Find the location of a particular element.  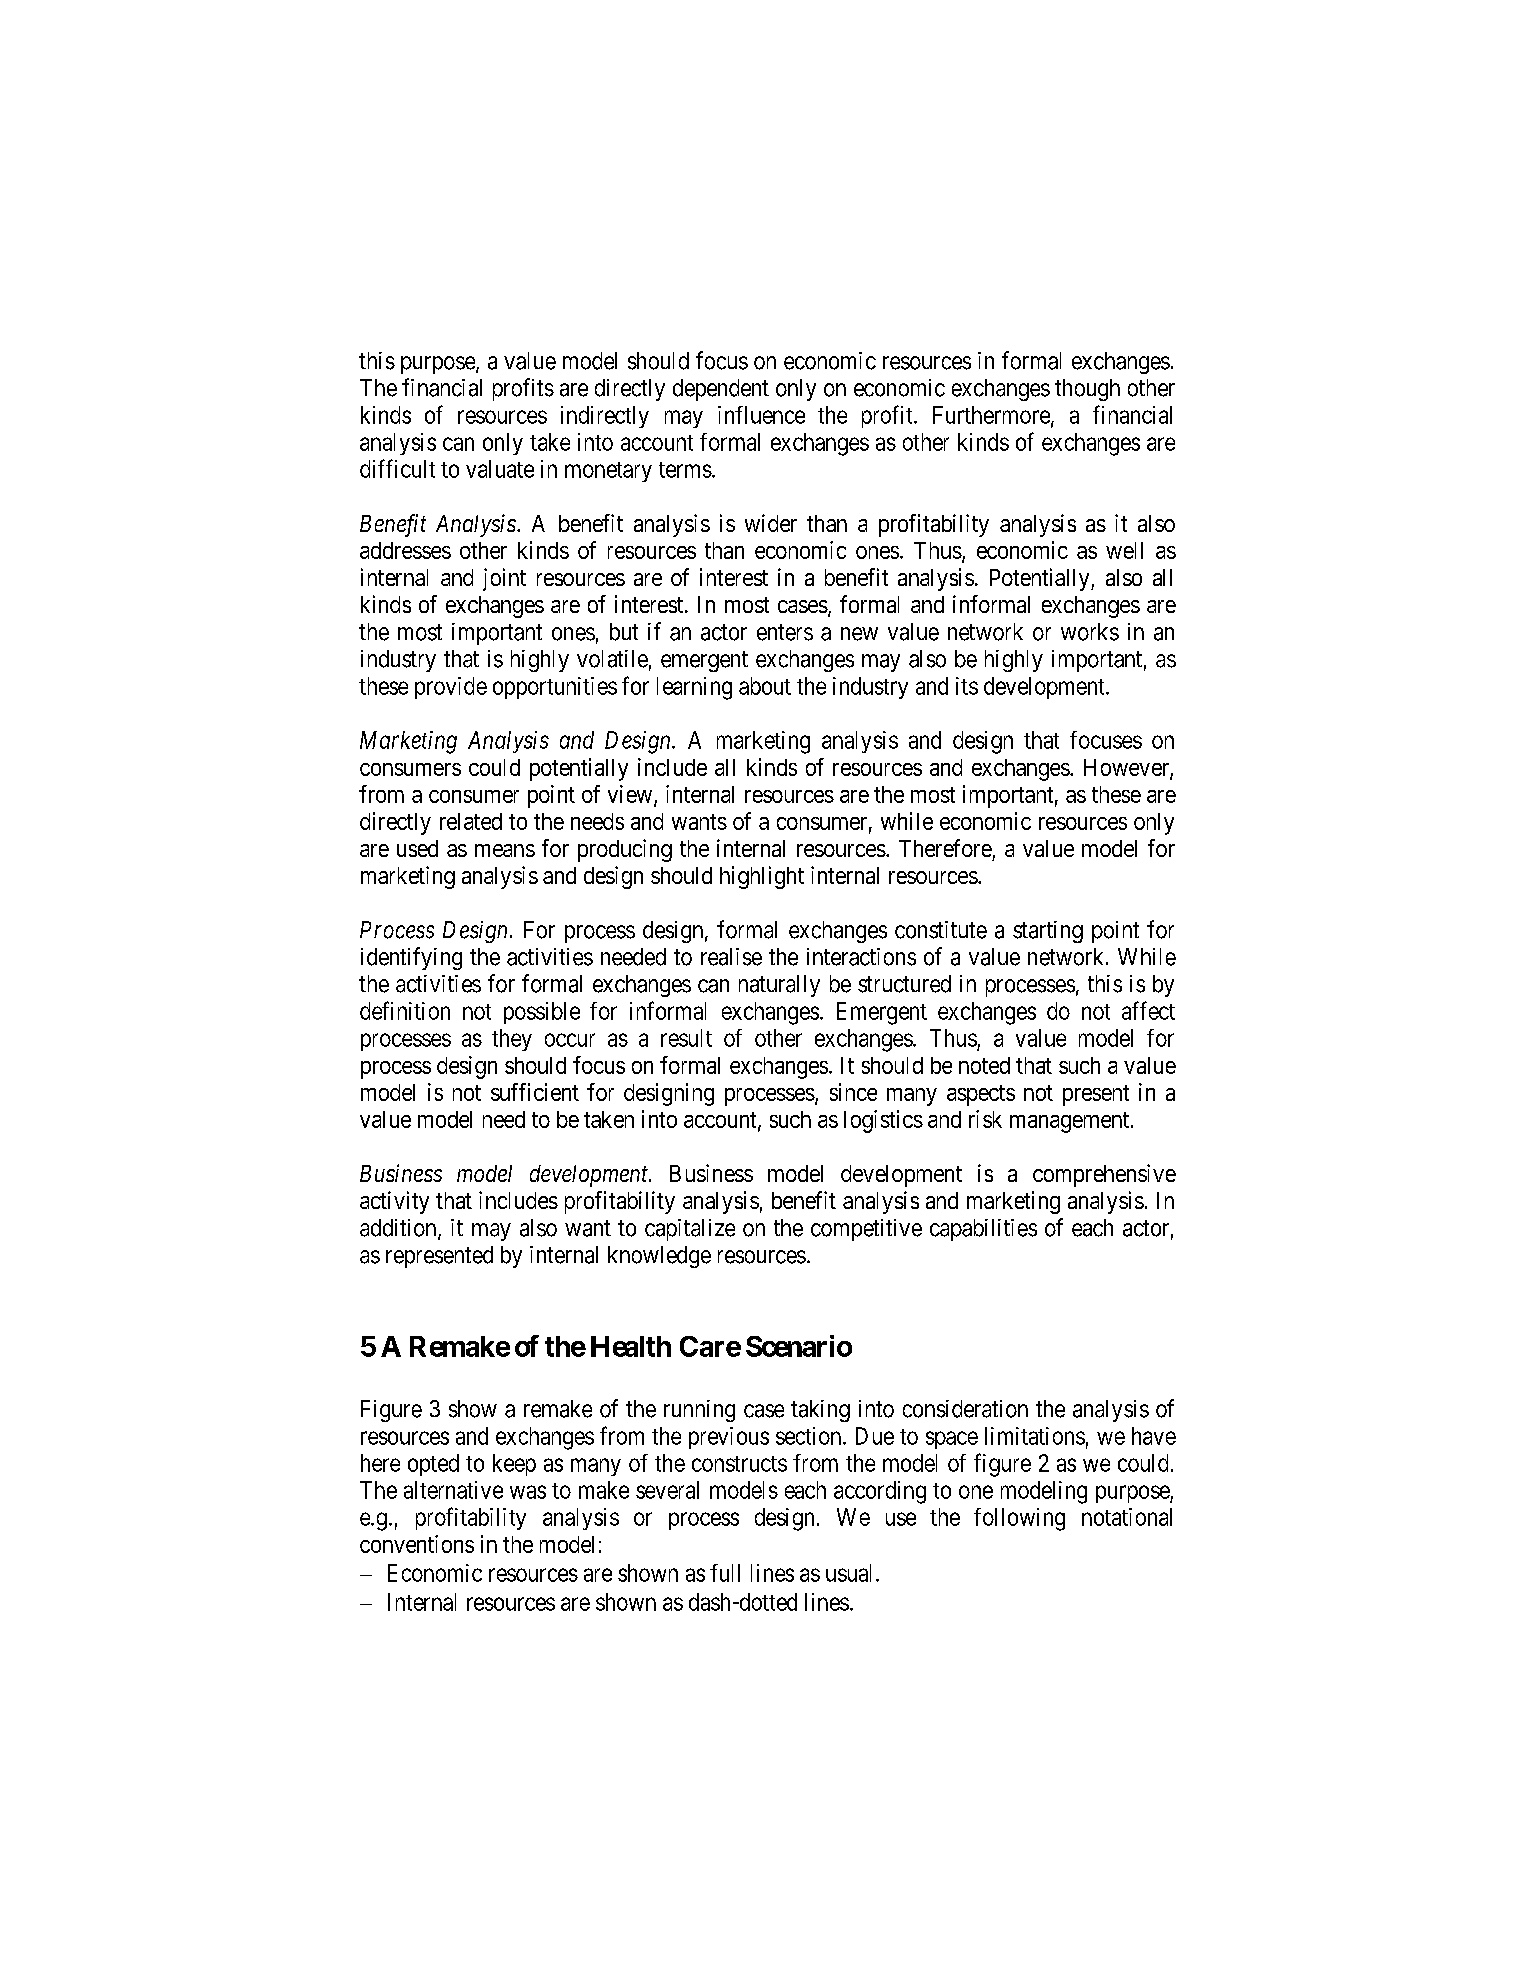

capabilities is located at coordinates (983, 1230).
